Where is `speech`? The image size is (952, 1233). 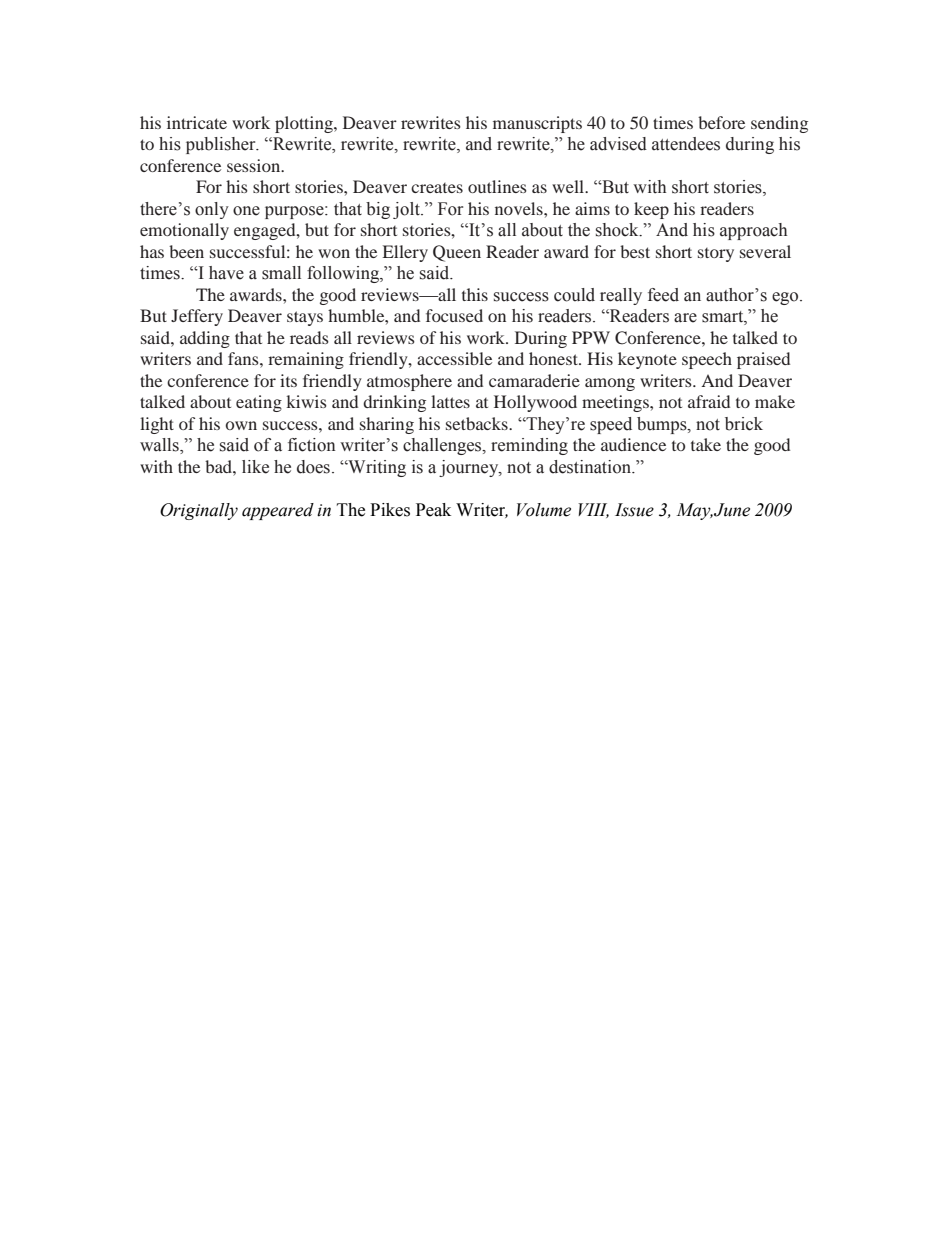 speech is located at coordinates (707, 360).
